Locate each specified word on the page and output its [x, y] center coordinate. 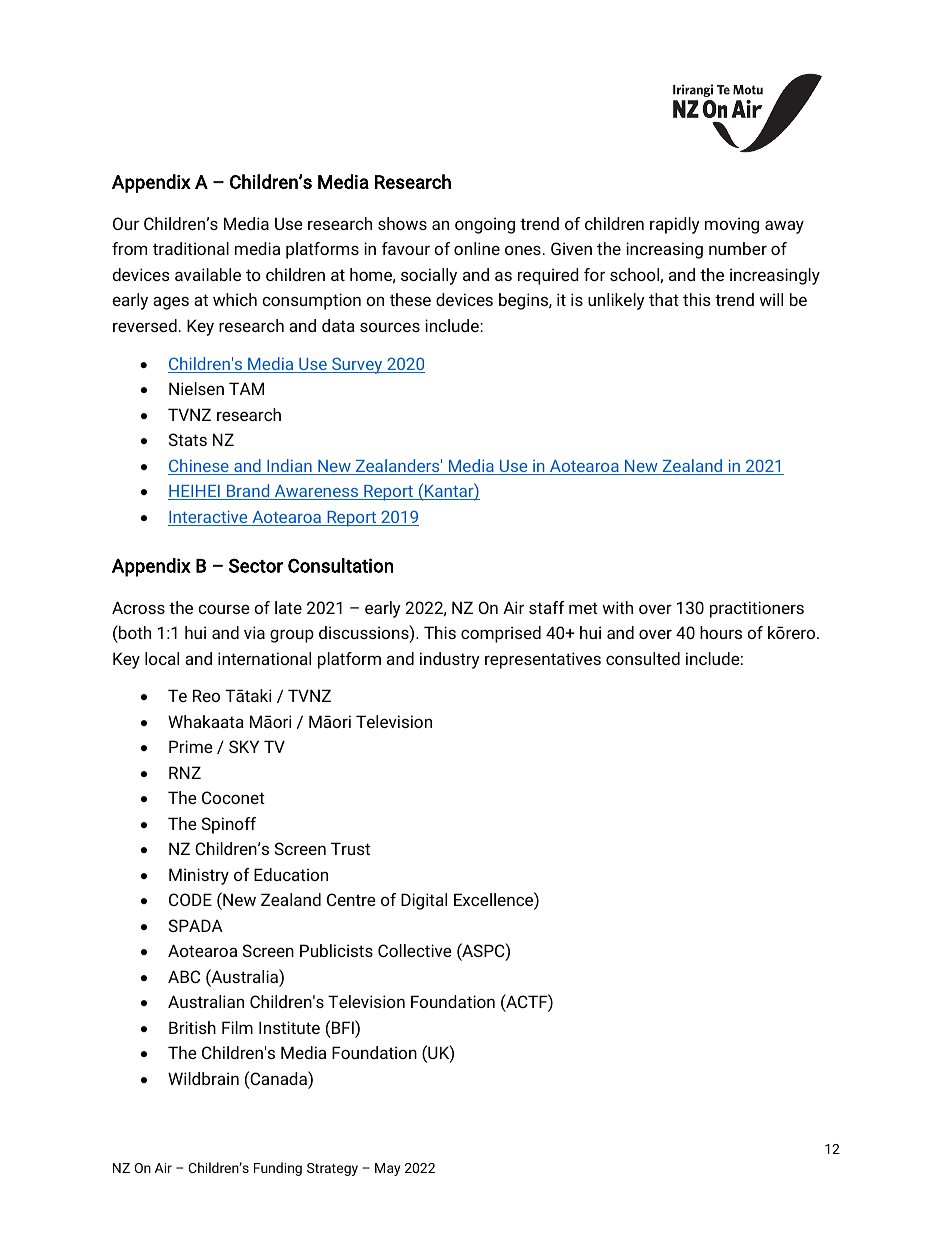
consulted [643, 658]
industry [450, 660]
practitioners [757, 609]
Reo [206, 695]
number [738, 248]
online [477, 248]
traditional [191, 248]
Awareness [316, 492]
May [387, 1169]
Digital [424, 901]
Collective [415, 950]
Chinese [199, 467]
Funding [278, 1169]
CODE [190, 899]
